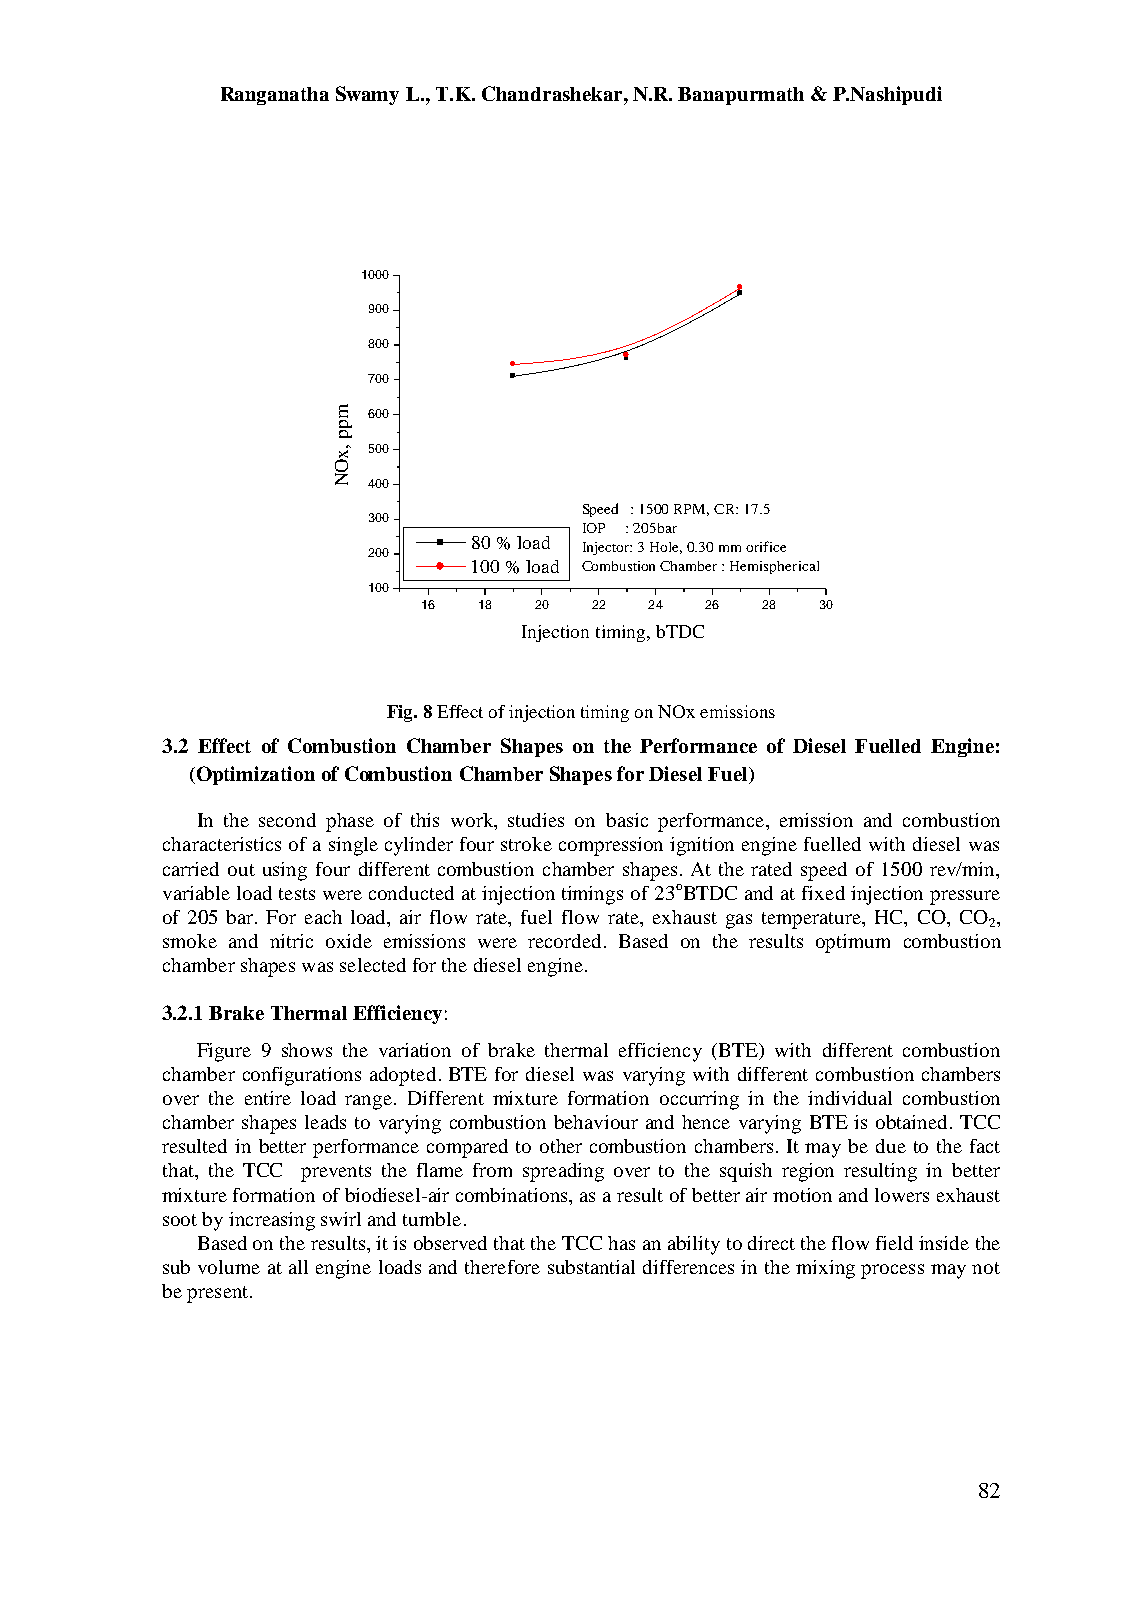 This page has width=1136, height=1607. What do you see at coordinates (591, 1267) in the page?
I see `substantial` at bounding box center [591, 1267].
